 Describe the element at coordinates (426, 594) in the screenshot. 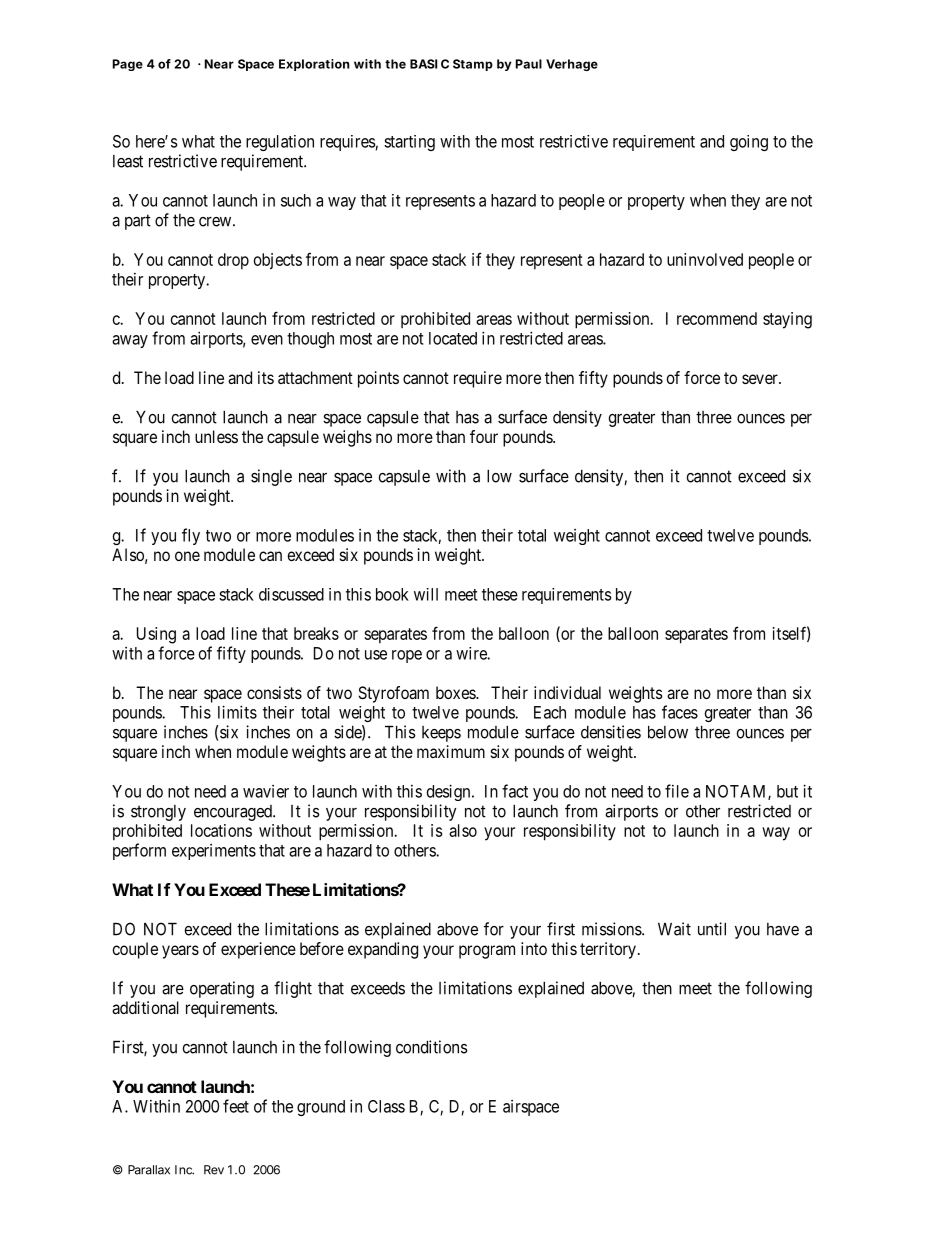

I see `will` at that location.
